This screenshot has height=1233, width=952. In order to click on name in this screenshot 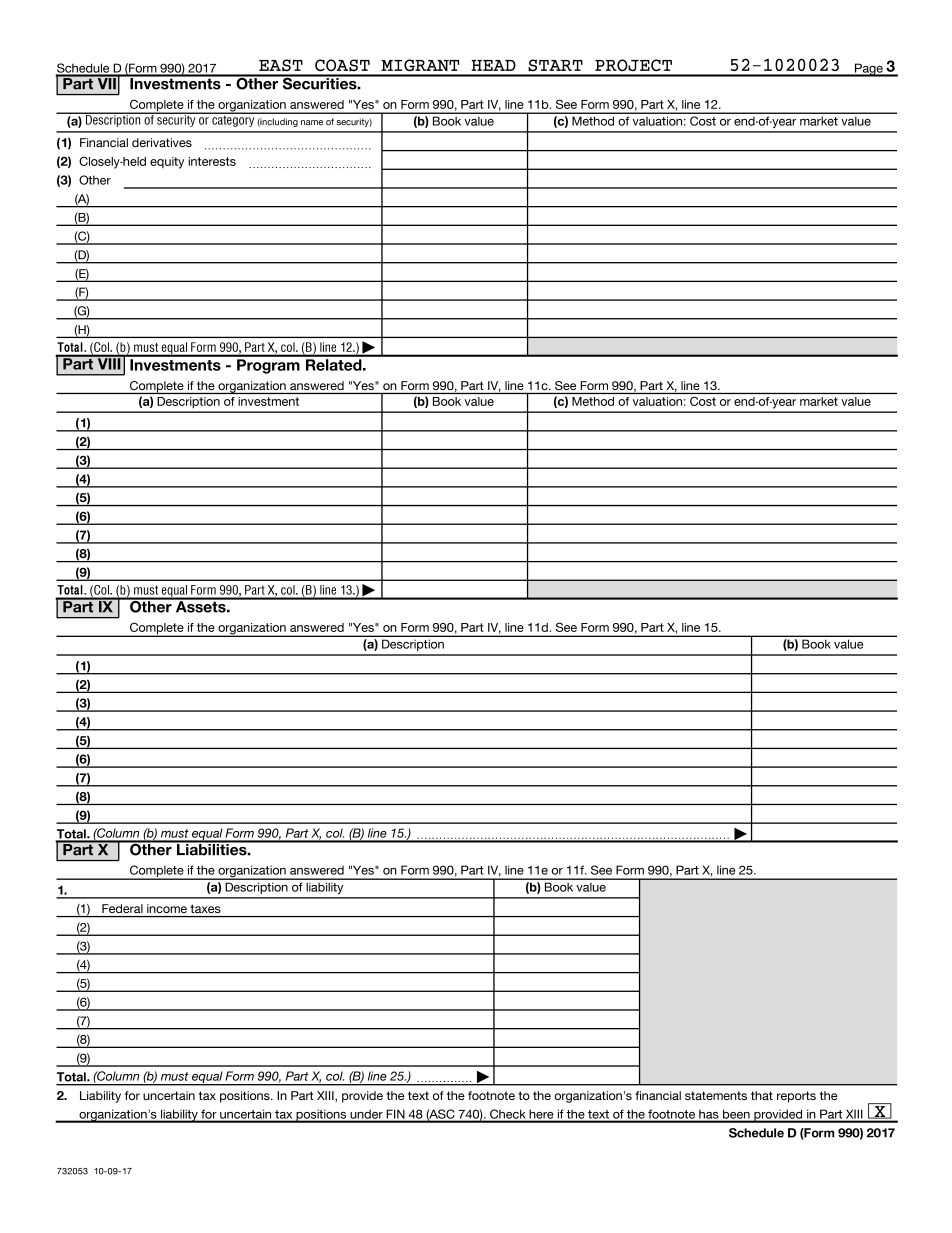, I will do `click(312, 123)`.
